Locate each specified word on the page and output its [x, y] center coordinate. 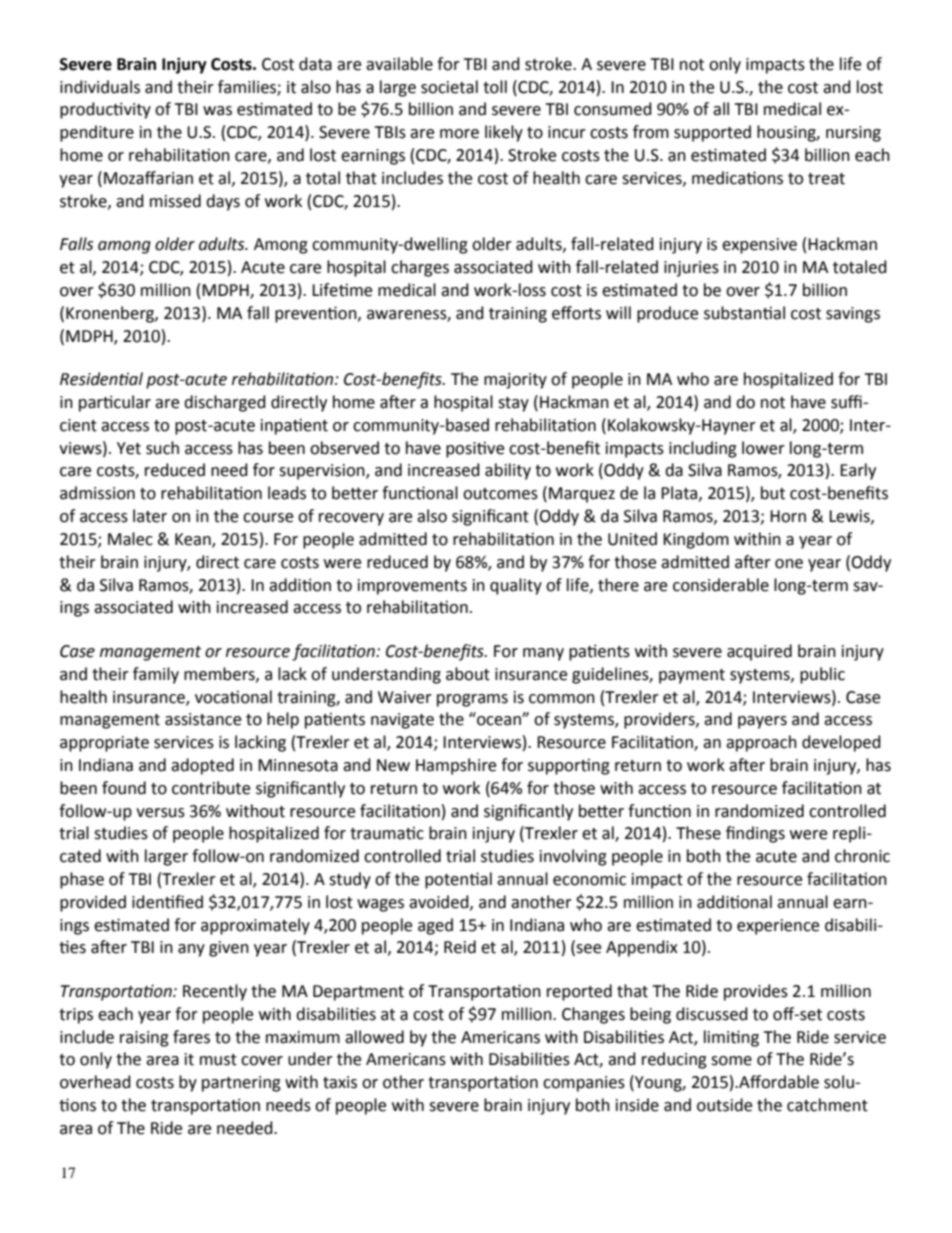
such [162, 448]
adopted [202, 766]
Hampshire [456, 766]
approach [761, 743]
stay [513, 404]
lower [763, 448]
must [218, 1060]
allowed [374, 1037]
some [731, 1061]
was [217, 111]
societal [449, 87]
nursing [853, 134]
